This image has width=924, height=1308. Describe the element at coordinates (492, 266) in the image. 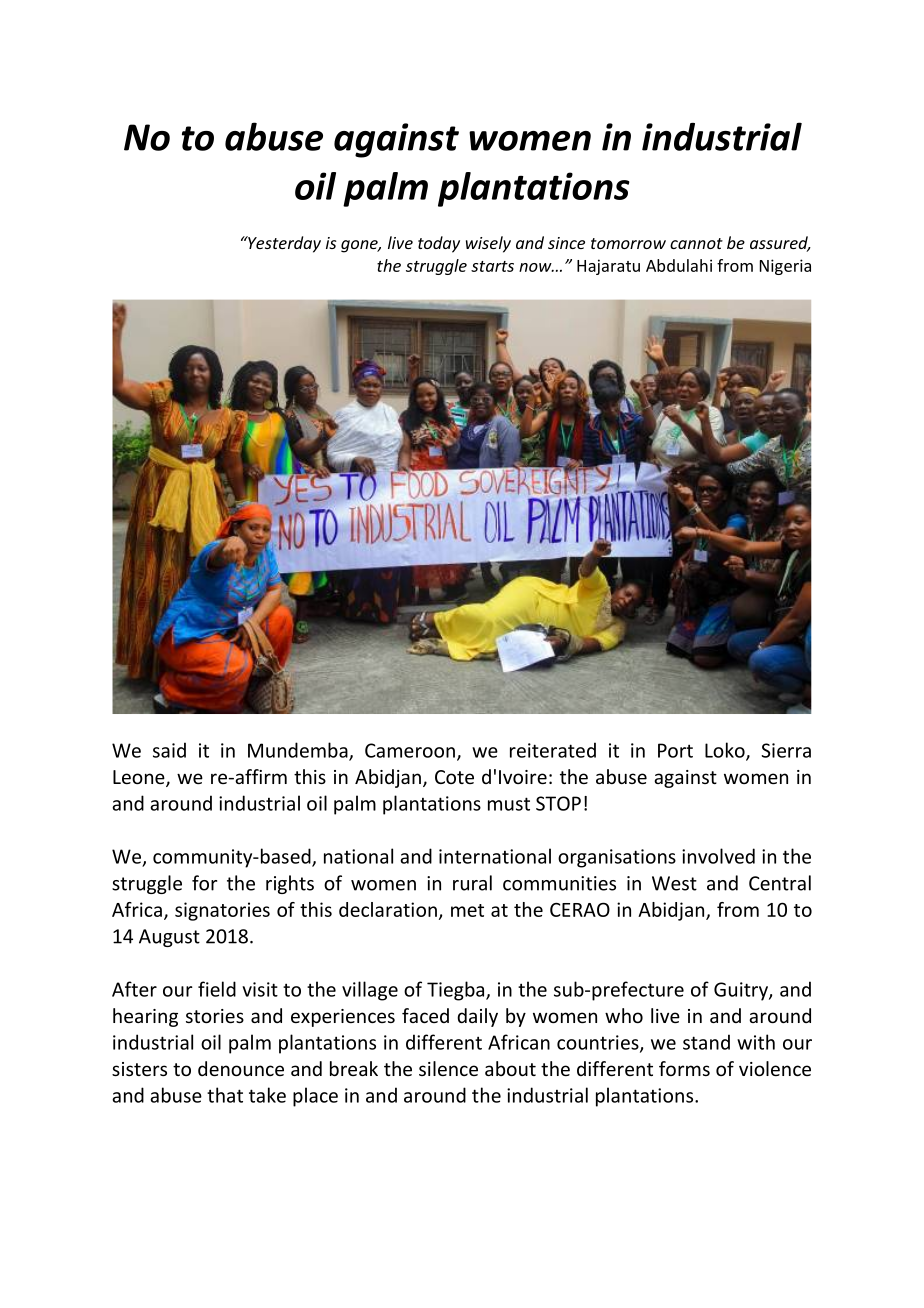

I see `starts` at that location.
